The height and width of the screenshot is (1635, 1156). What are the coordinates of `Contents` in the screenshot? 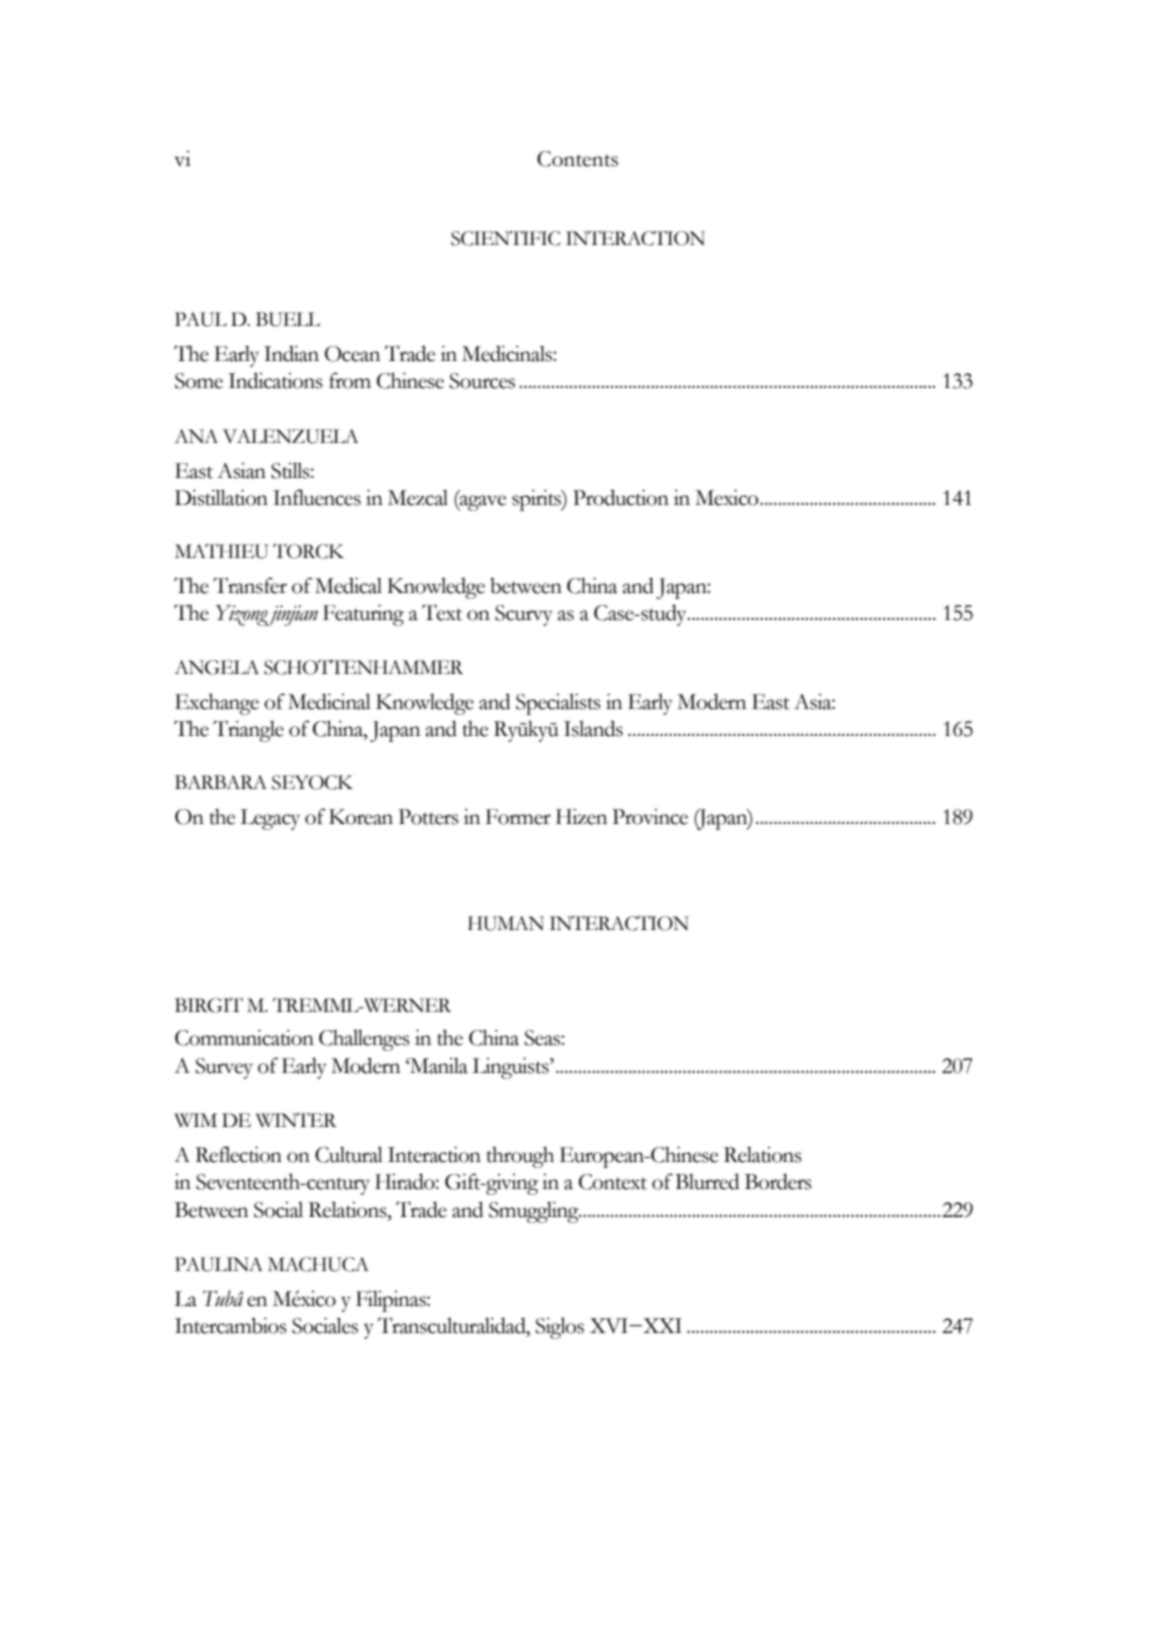 It's located at (577, 159).
